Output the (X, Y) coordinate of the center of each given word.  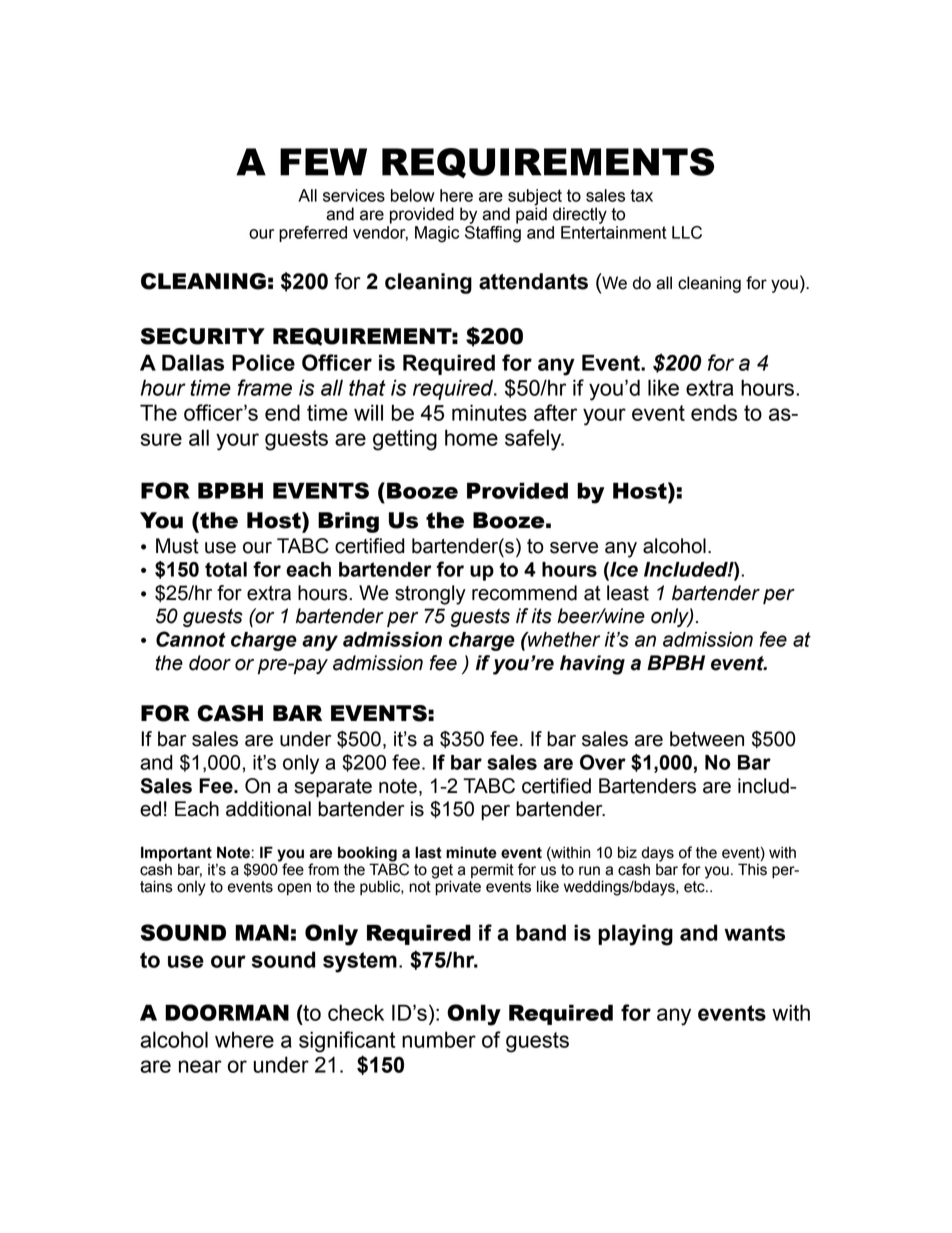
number (439, 1039)
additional (268, 809)
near (200, 1066)
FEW (323, 162)
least (628, 593)
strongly (430, 595)
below (413, 195)
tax (641, 195)
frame (264, 387)
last (428, 852)
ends (714, 412)
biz (627, 852)
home (471, 437)
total (226, 569)
